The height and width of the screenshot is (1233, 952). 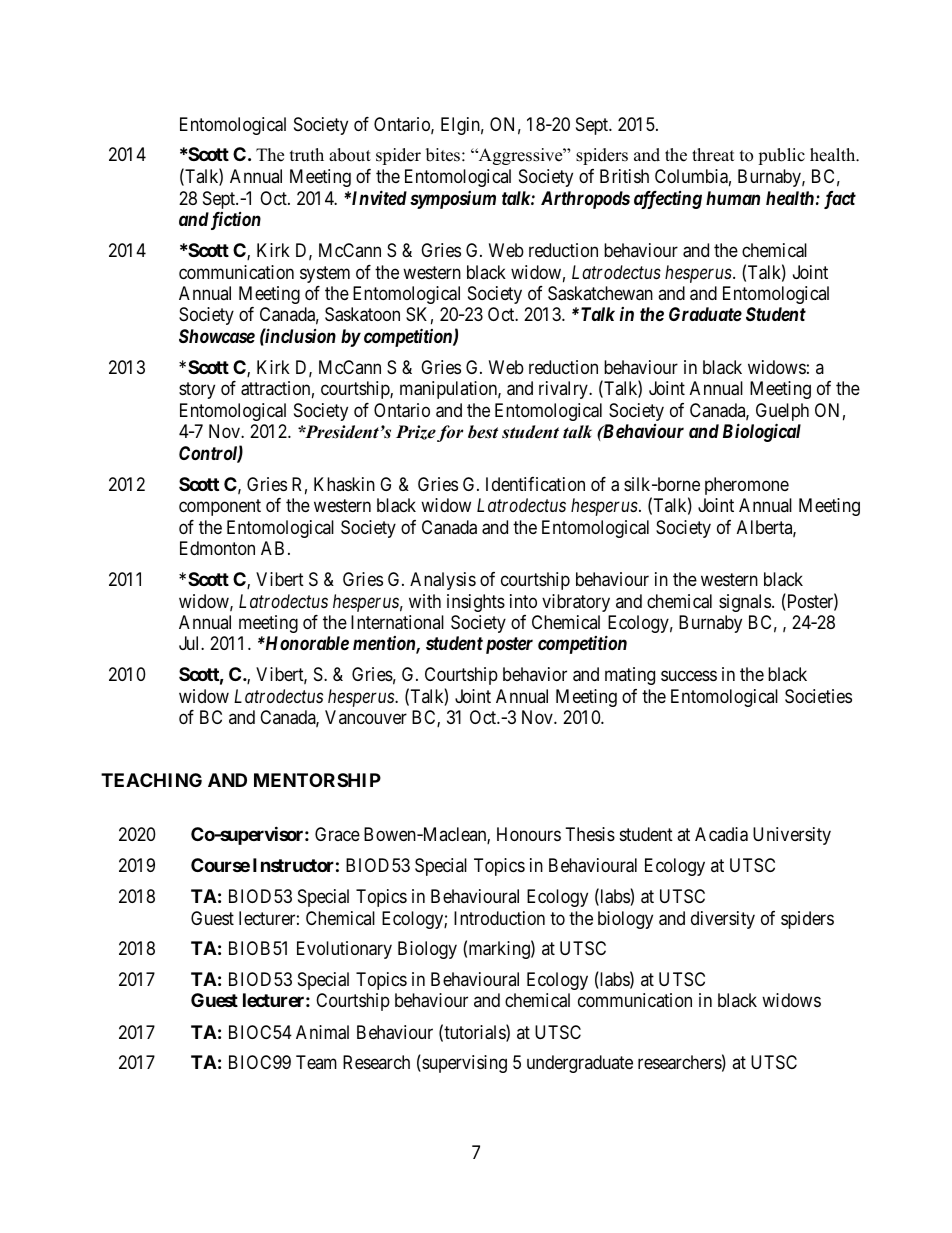 I want to click on fiction, so click(x=234, y=221).
